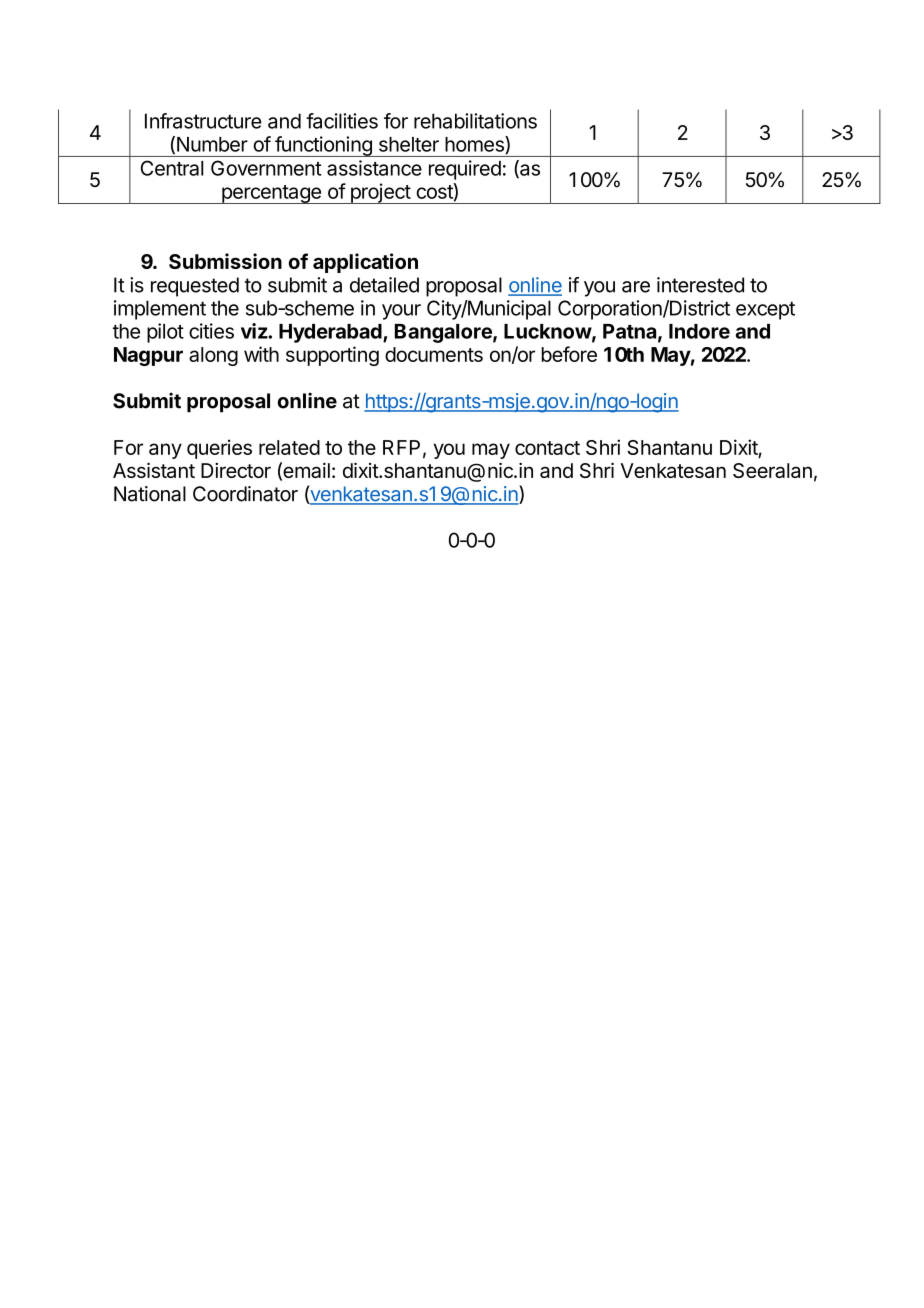  Describe the element at coordinates (465, 170) in the page. I see `required` at that location.
